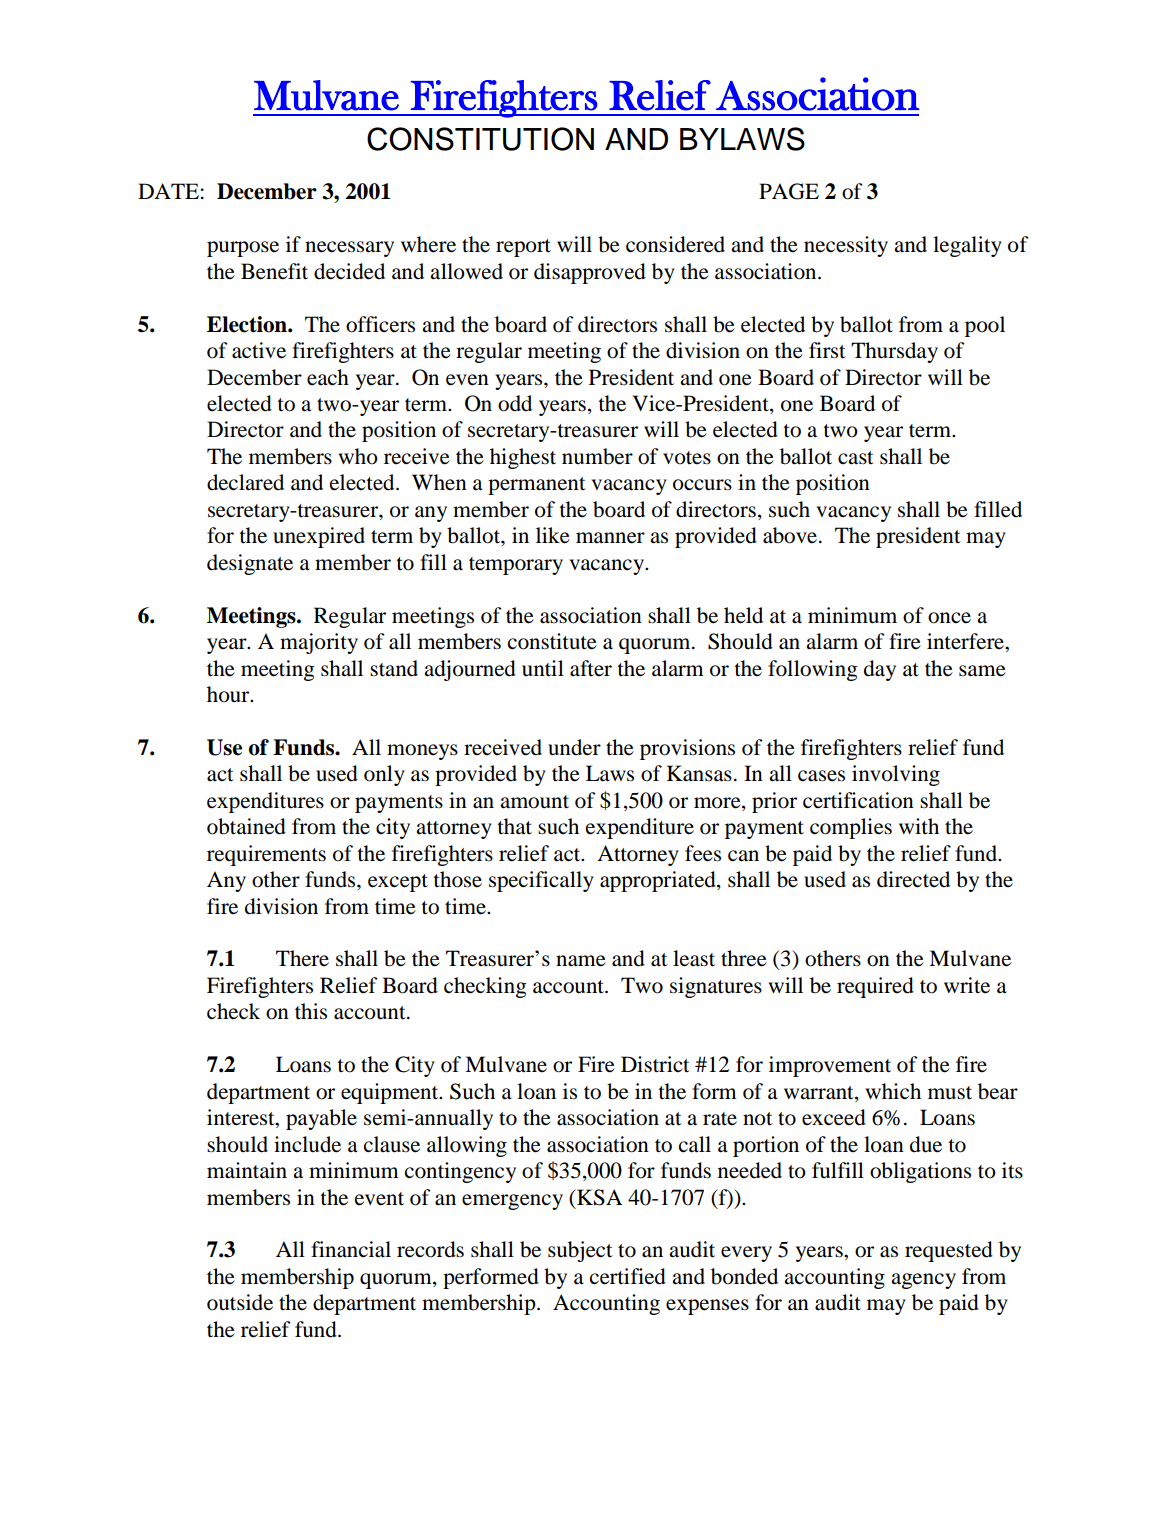 Image resolution: width=1173 pixels, height=1518 pixels. I want to click on subject, so click(580, 1251).
